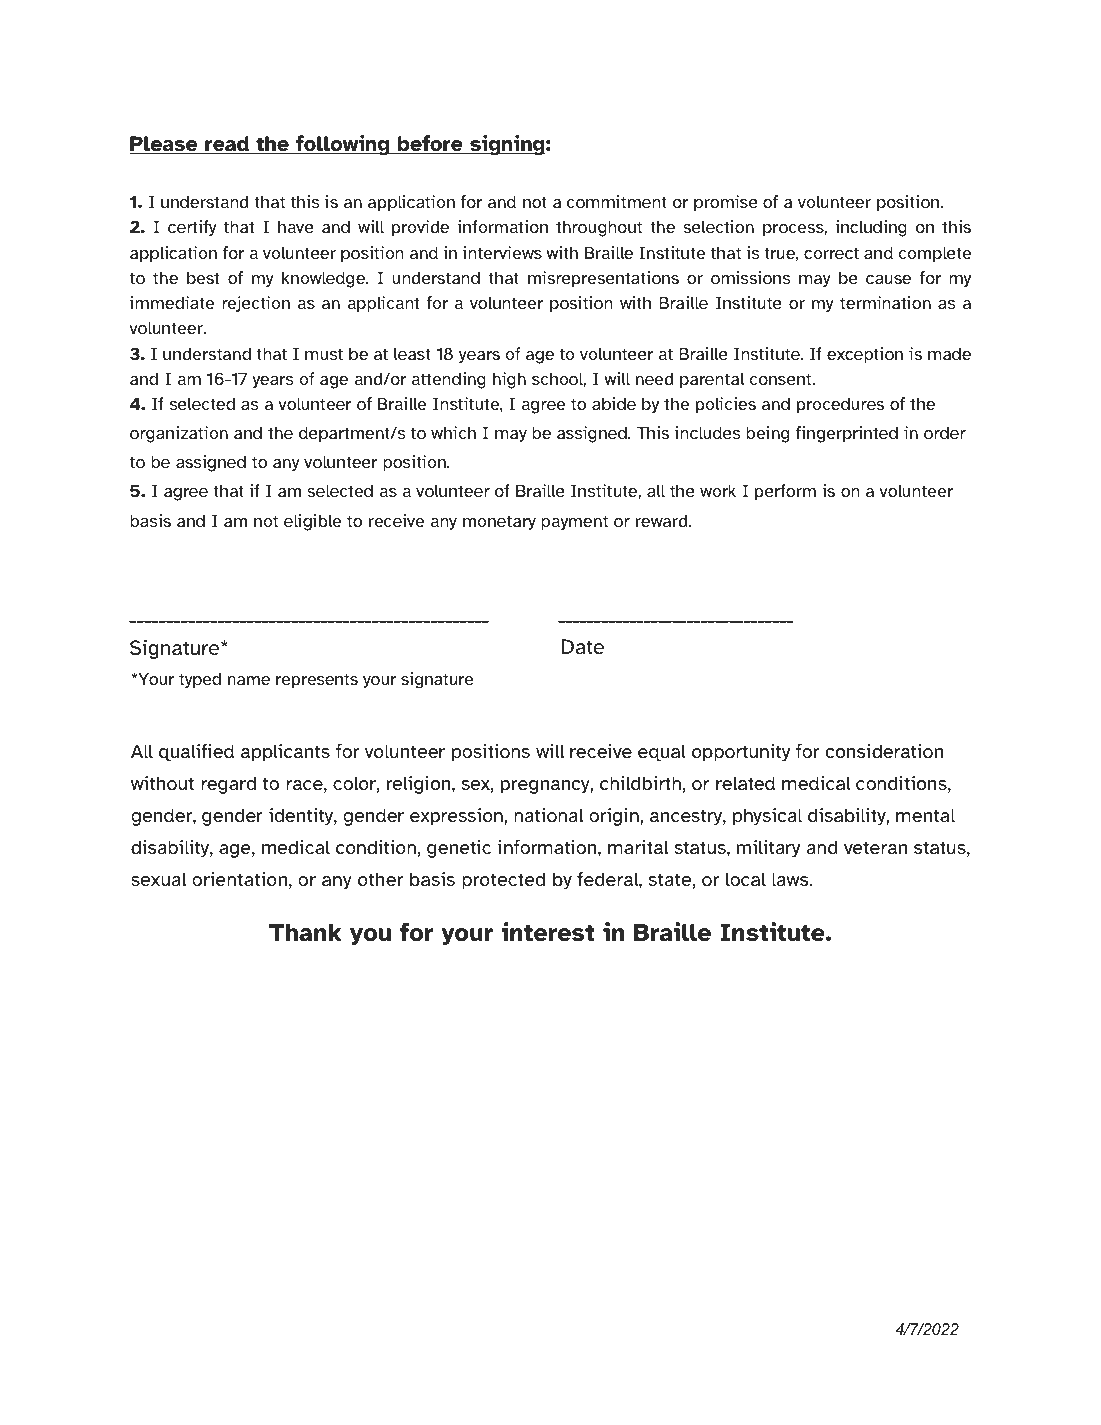 Image resolution: width=1101 pixels, height=1425 pixels. Describe the element at coordinates (884, 751) in the screenshot. I see `consideration` at that location.
